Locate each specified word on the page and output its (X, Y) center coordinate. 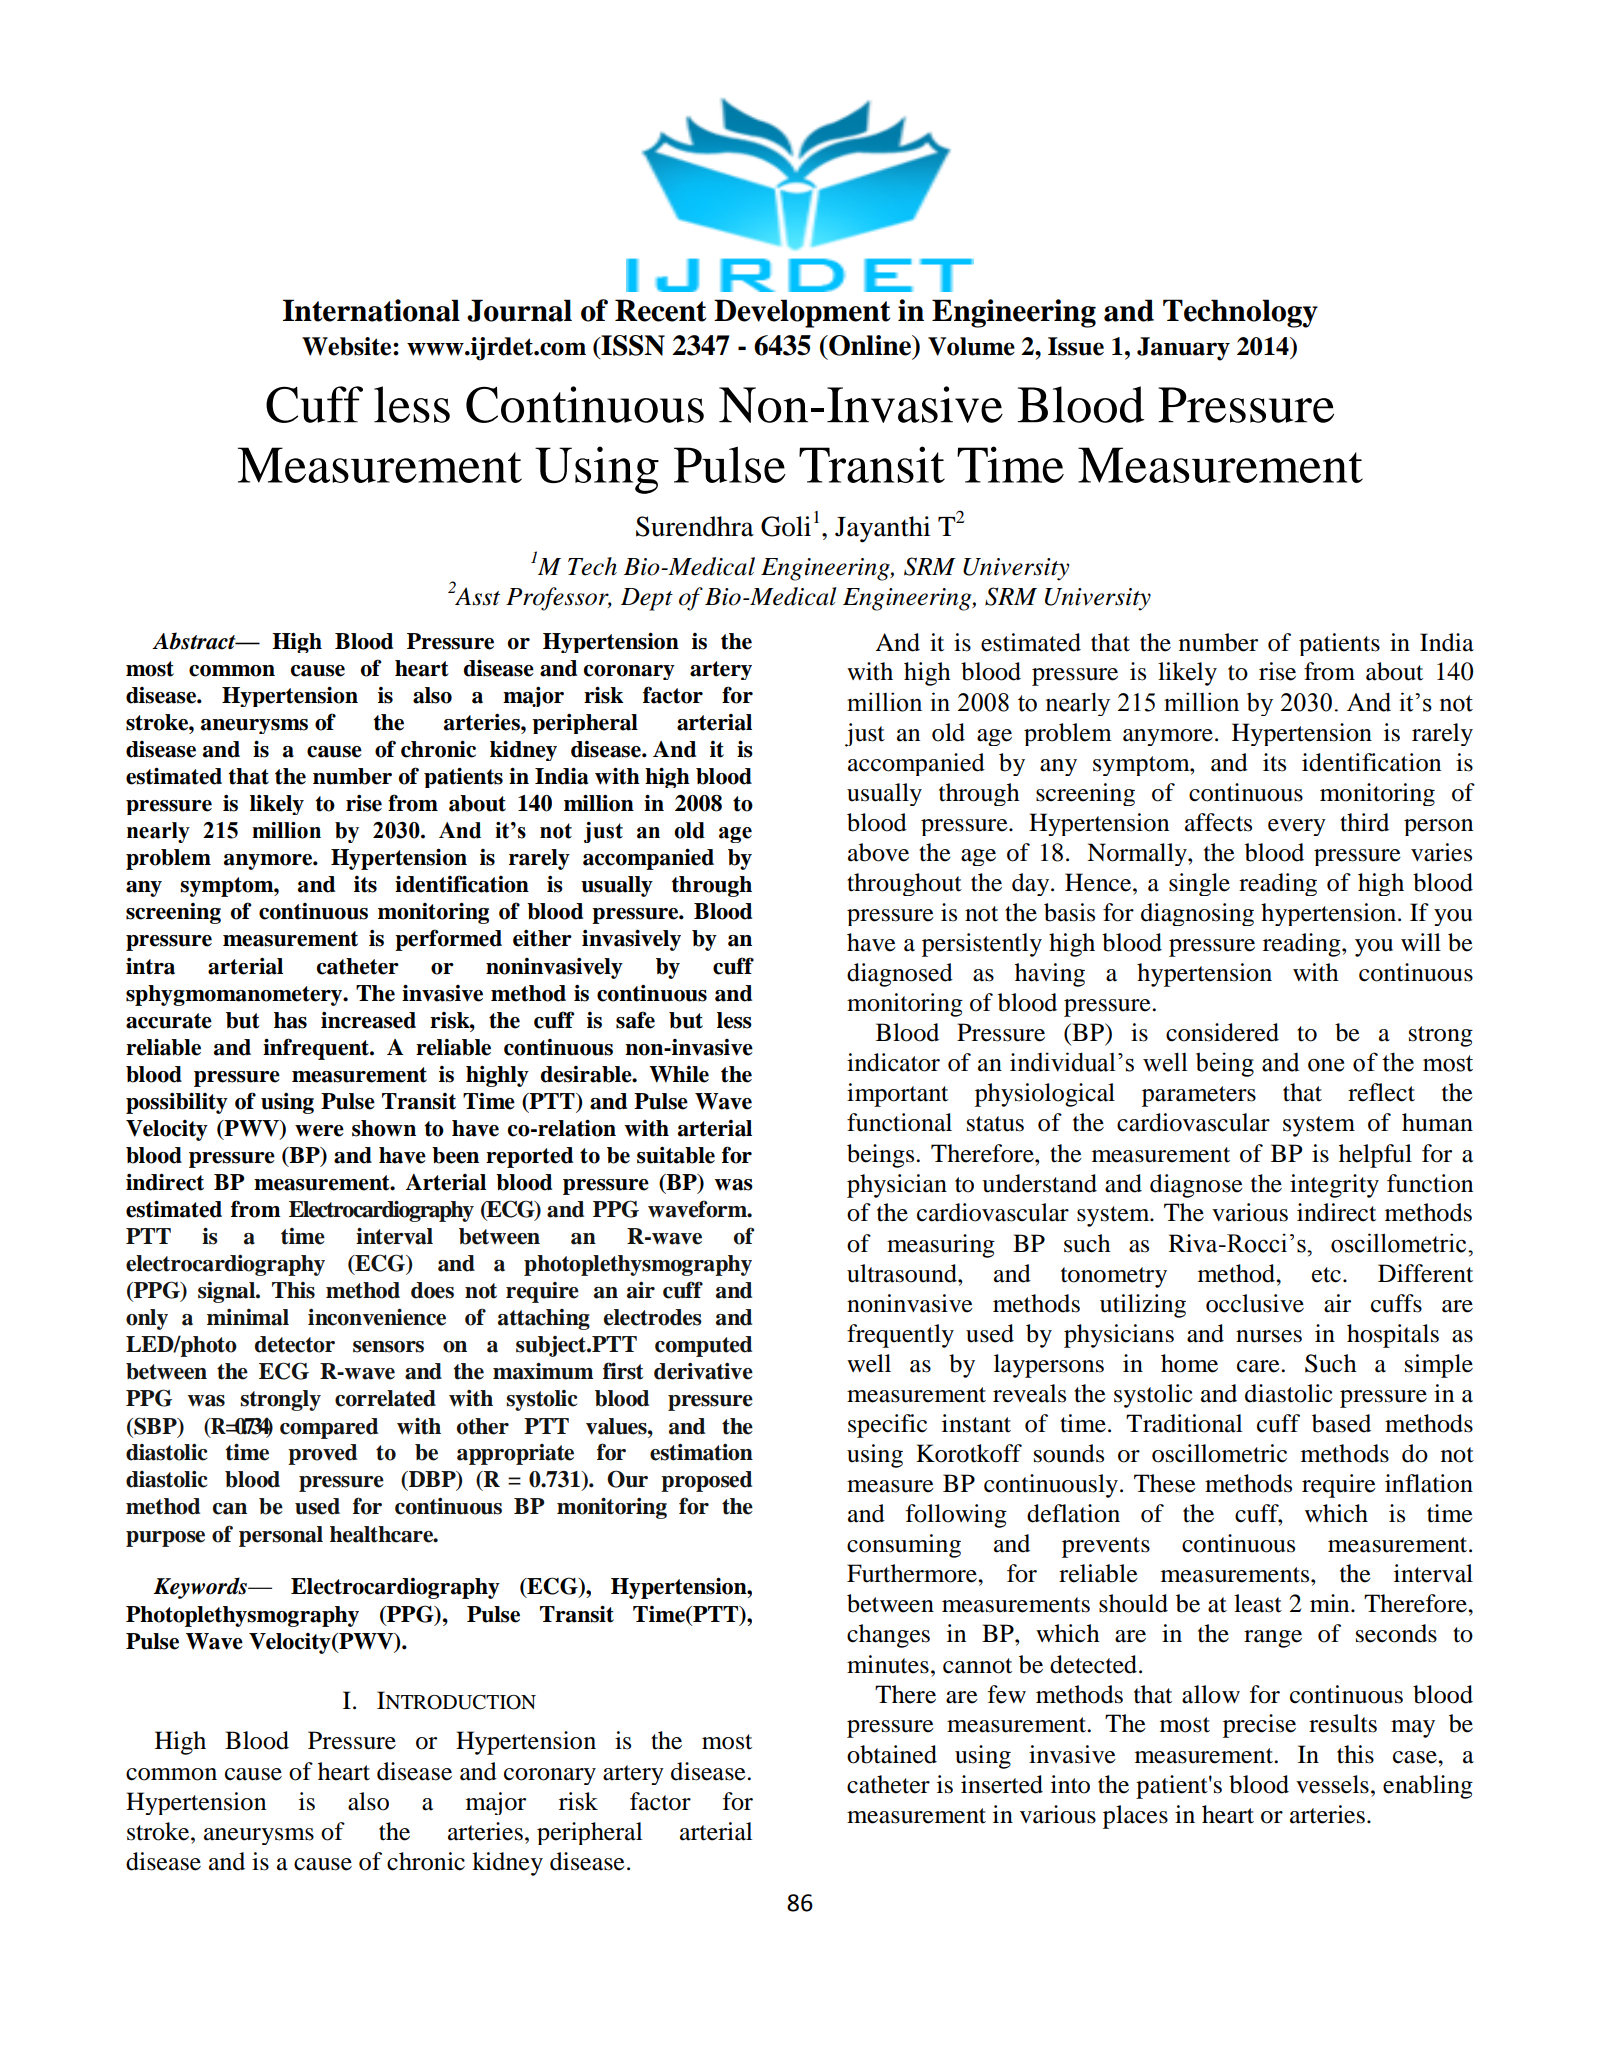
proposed (706, 1481)
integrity (1334, 1186)
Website (348, 346)
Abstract (195, 641)
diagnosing (1197, 914)
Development (802, 313)
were (319, 1131)
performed (448, 940)
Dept (647, 599)
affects (1218, 822)
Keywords (201, 1588)
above (878, 852)
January (1183, 349)
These (1165, 1483)
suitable (676, 1155)
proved (322, 1454)
